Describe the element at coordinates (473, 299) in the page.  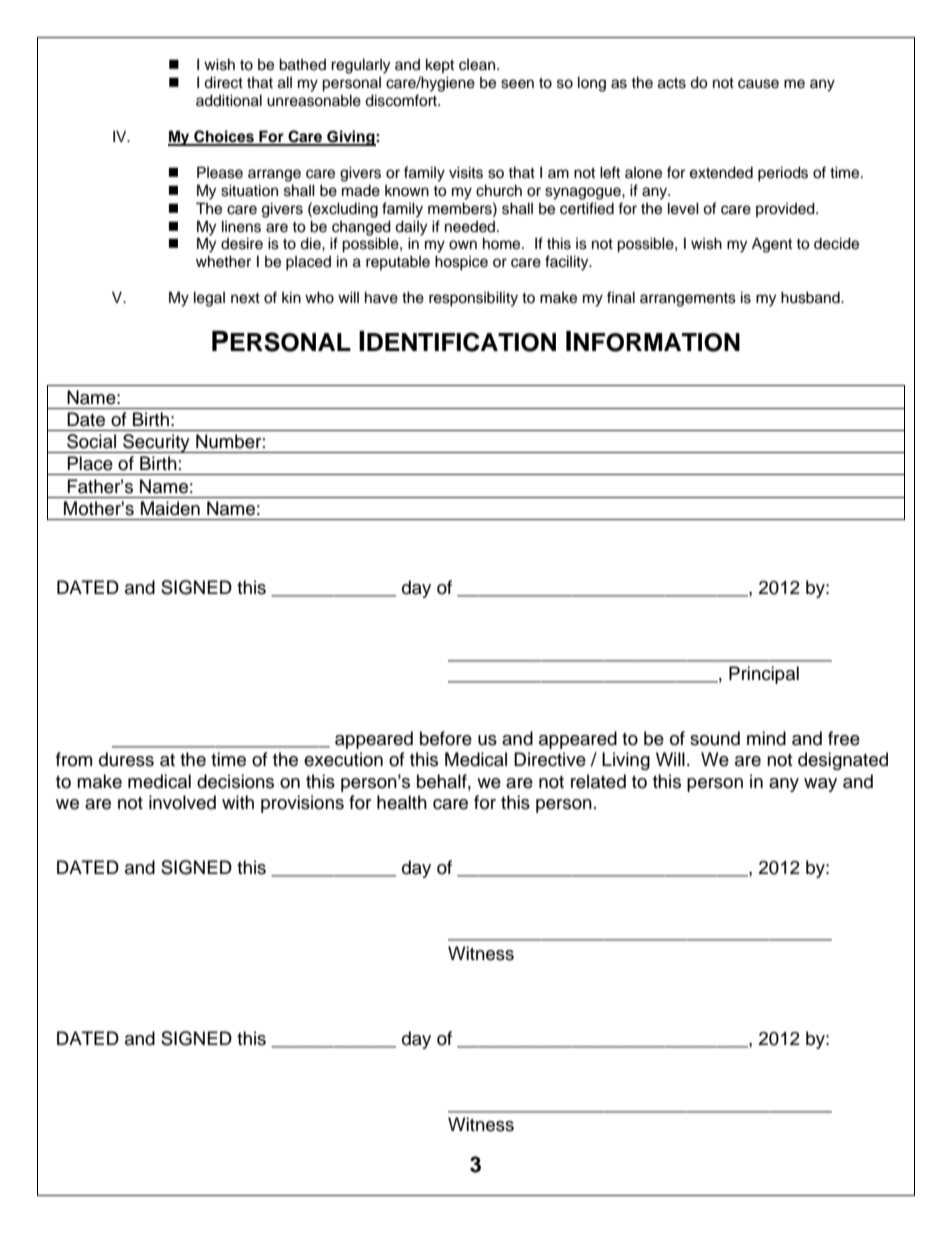
I see `responsibility` at that location.
